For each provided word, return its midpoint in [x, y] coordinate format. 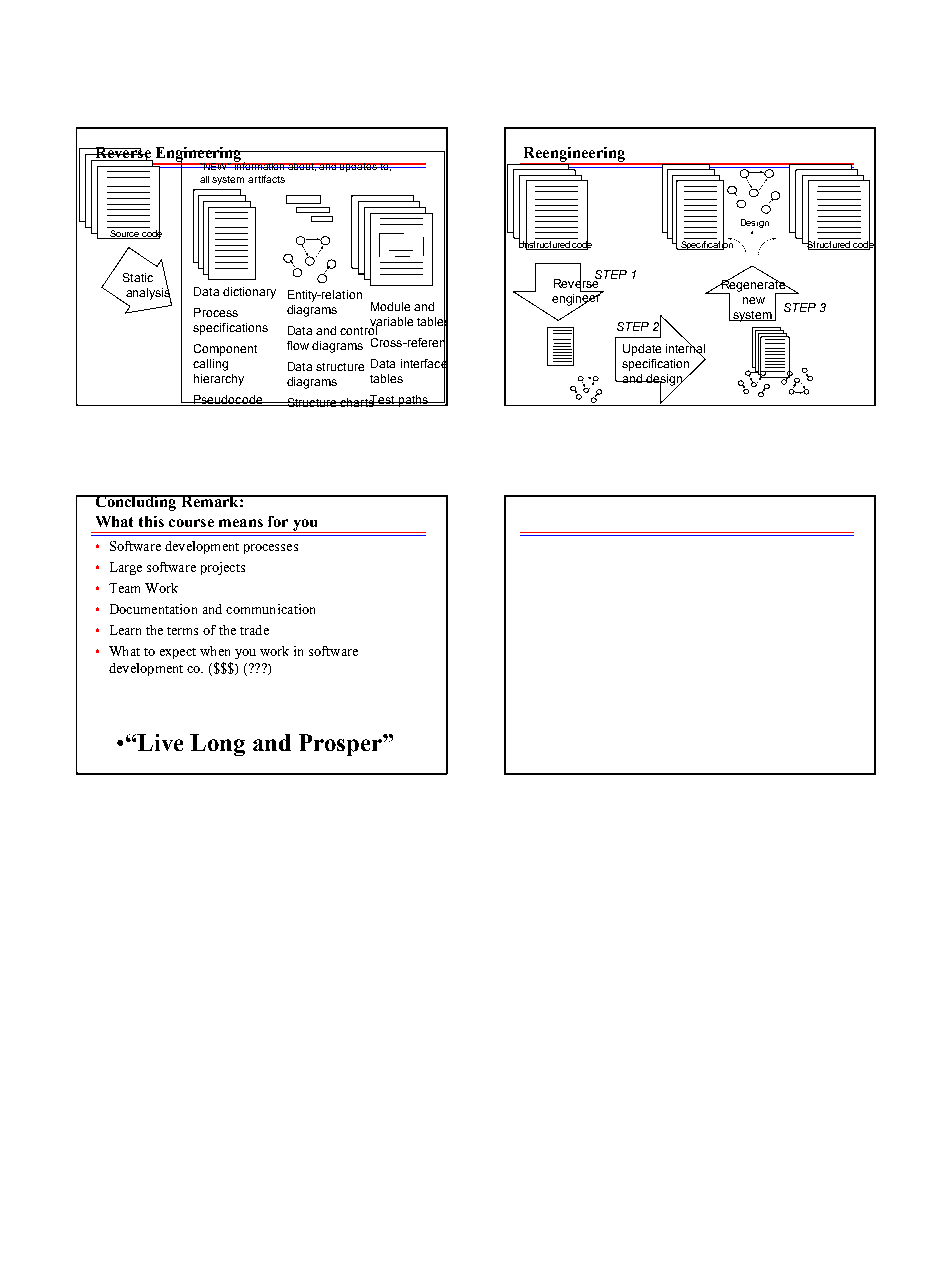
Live [160, 742]
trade [254, 630]
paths [413, 401]
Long [217, 745]
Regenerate [753, 286]
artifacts [266, 179]
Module [390, 306]
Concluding [136, 503]
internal [685, 349]
